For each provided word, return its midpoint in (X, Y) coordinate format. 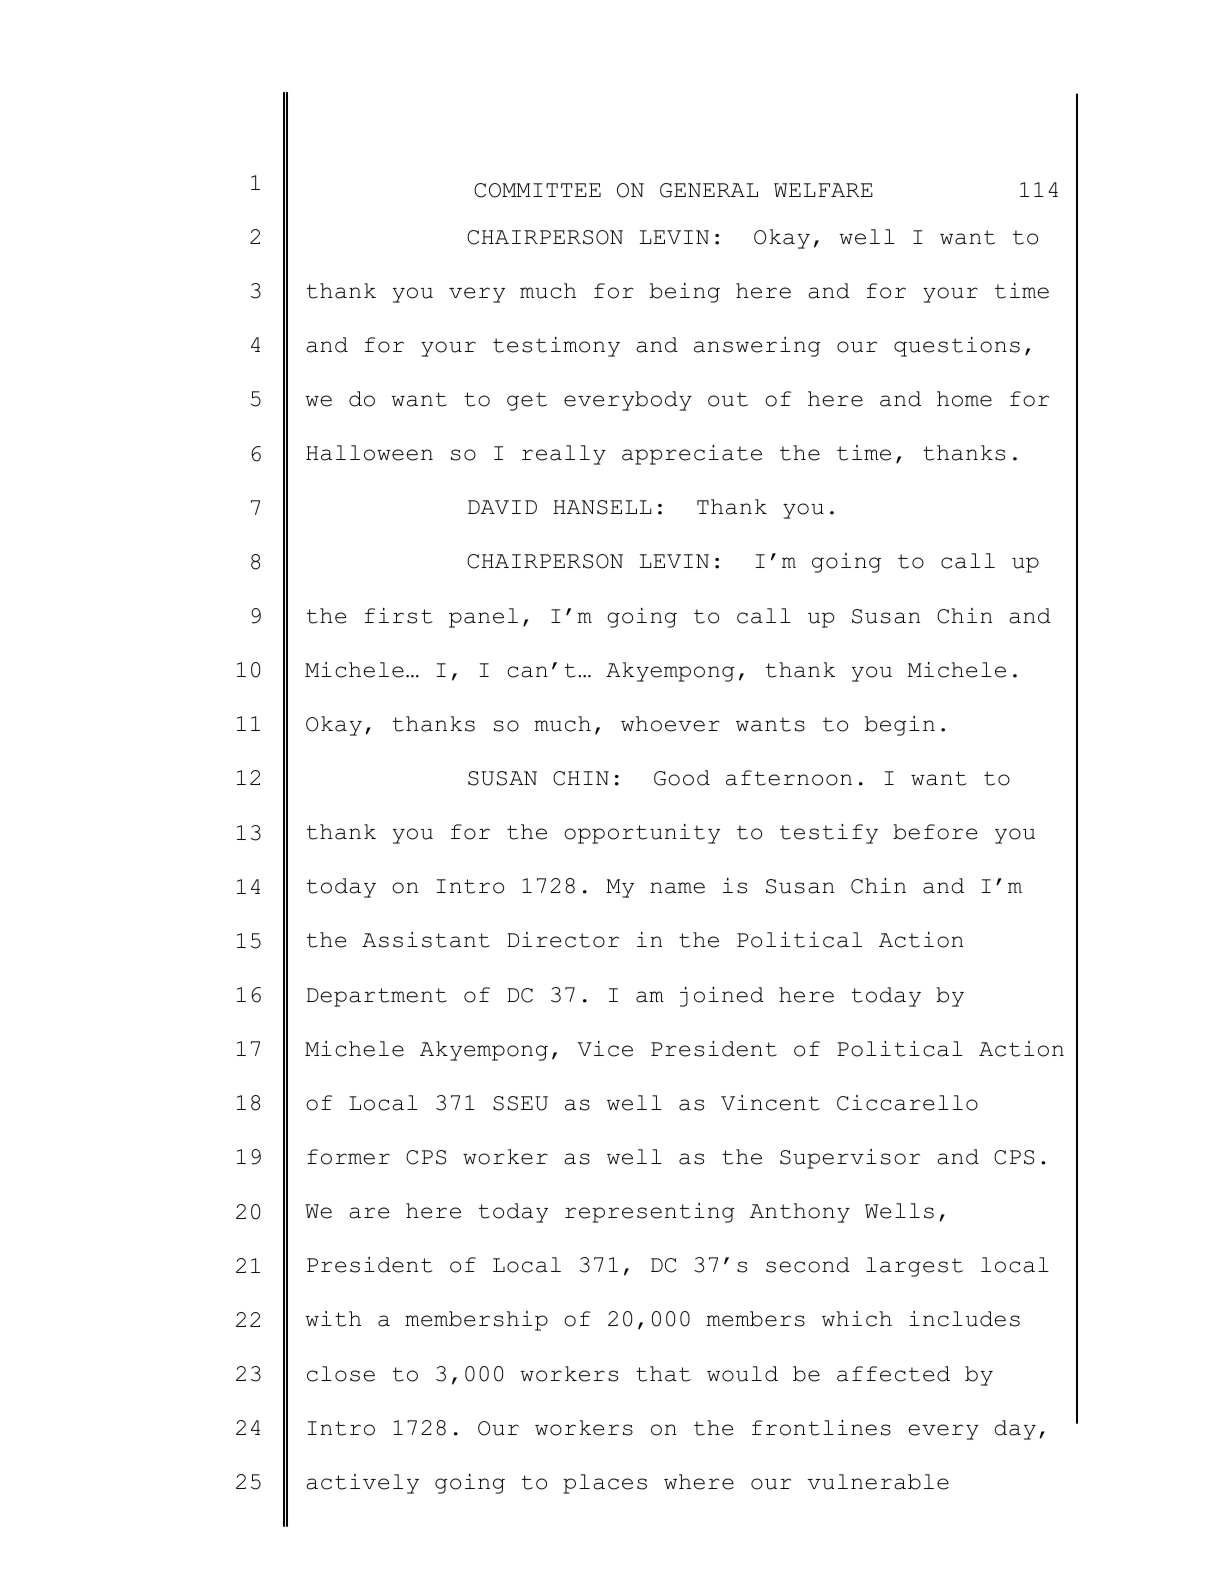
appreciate (692, 455)
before (935, 832)
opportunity (642, 834)
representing (650, 1213)
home (964, 399)
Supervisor (850, 1159)
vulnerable (878, 1482)
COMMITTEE (537, 190)
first (399, 616)
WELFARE (823, 190)
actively (362, 1484)
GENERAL (709, 190)
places (605, 1484)
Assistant (426, 940)
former (348, 1157)
